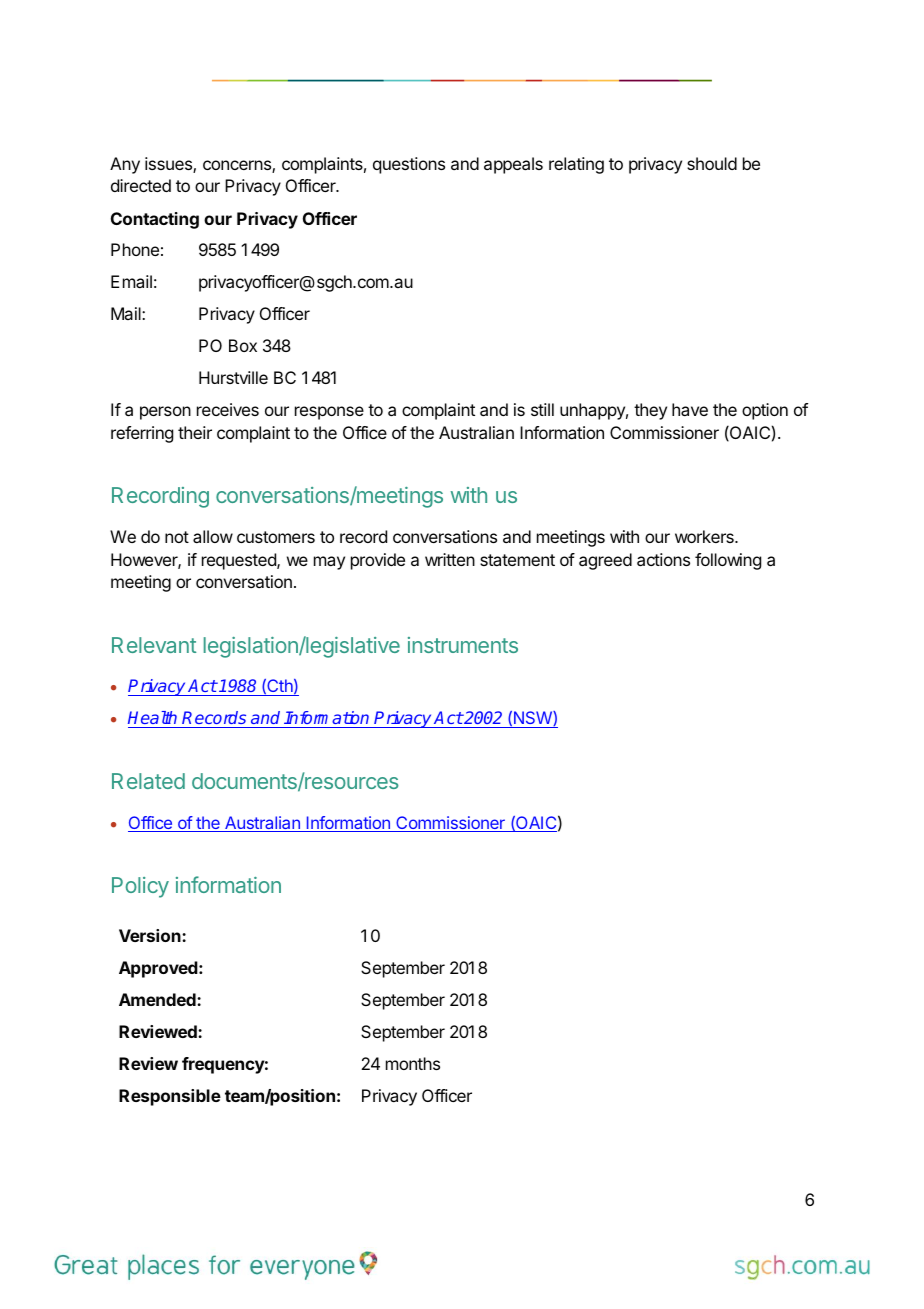  Describe the element at coordinates (409, 165) in the screenshot. I see `questions` at that location.
